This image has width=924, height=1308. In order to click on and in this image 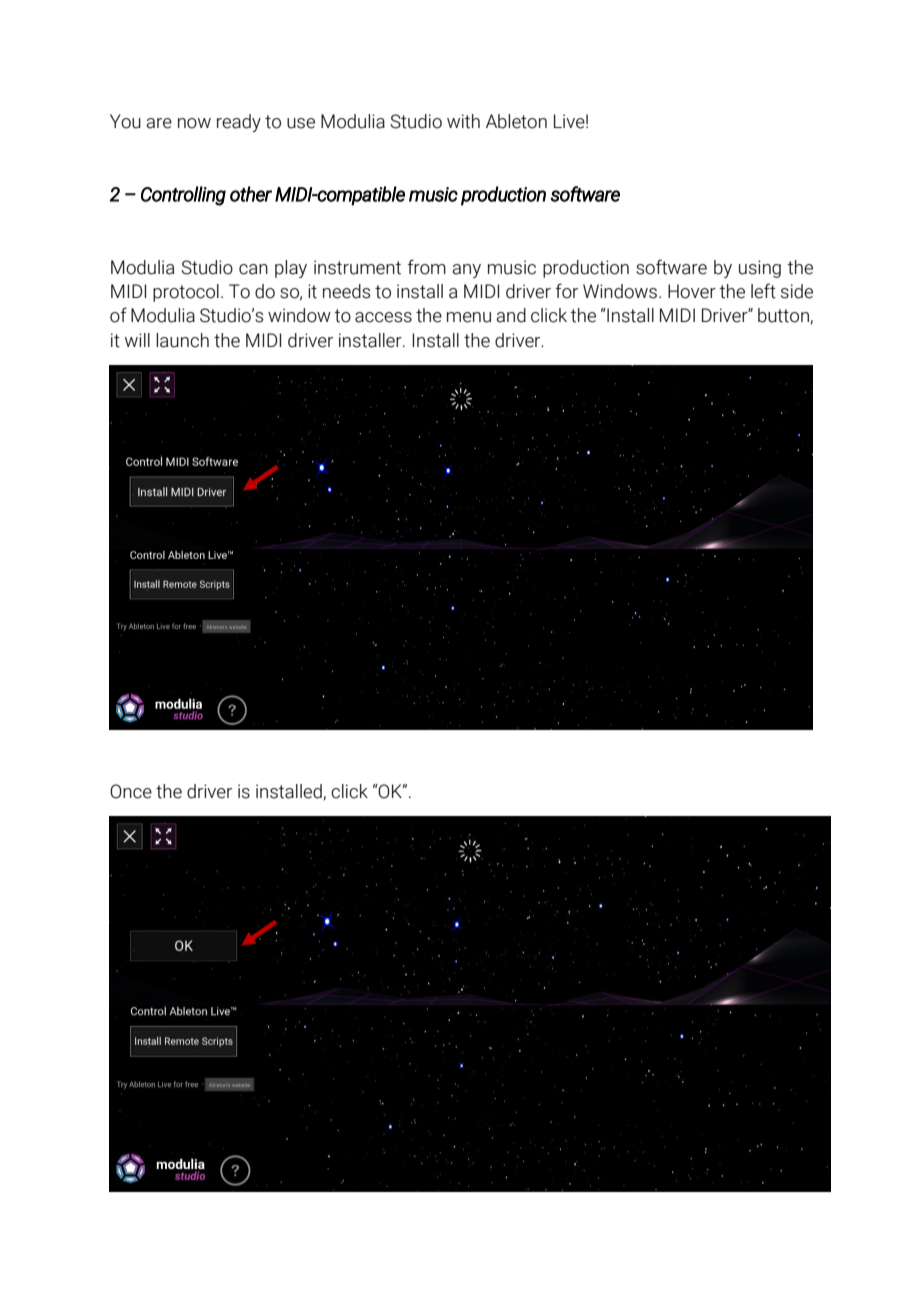, I will do `click(511, 315)`.
